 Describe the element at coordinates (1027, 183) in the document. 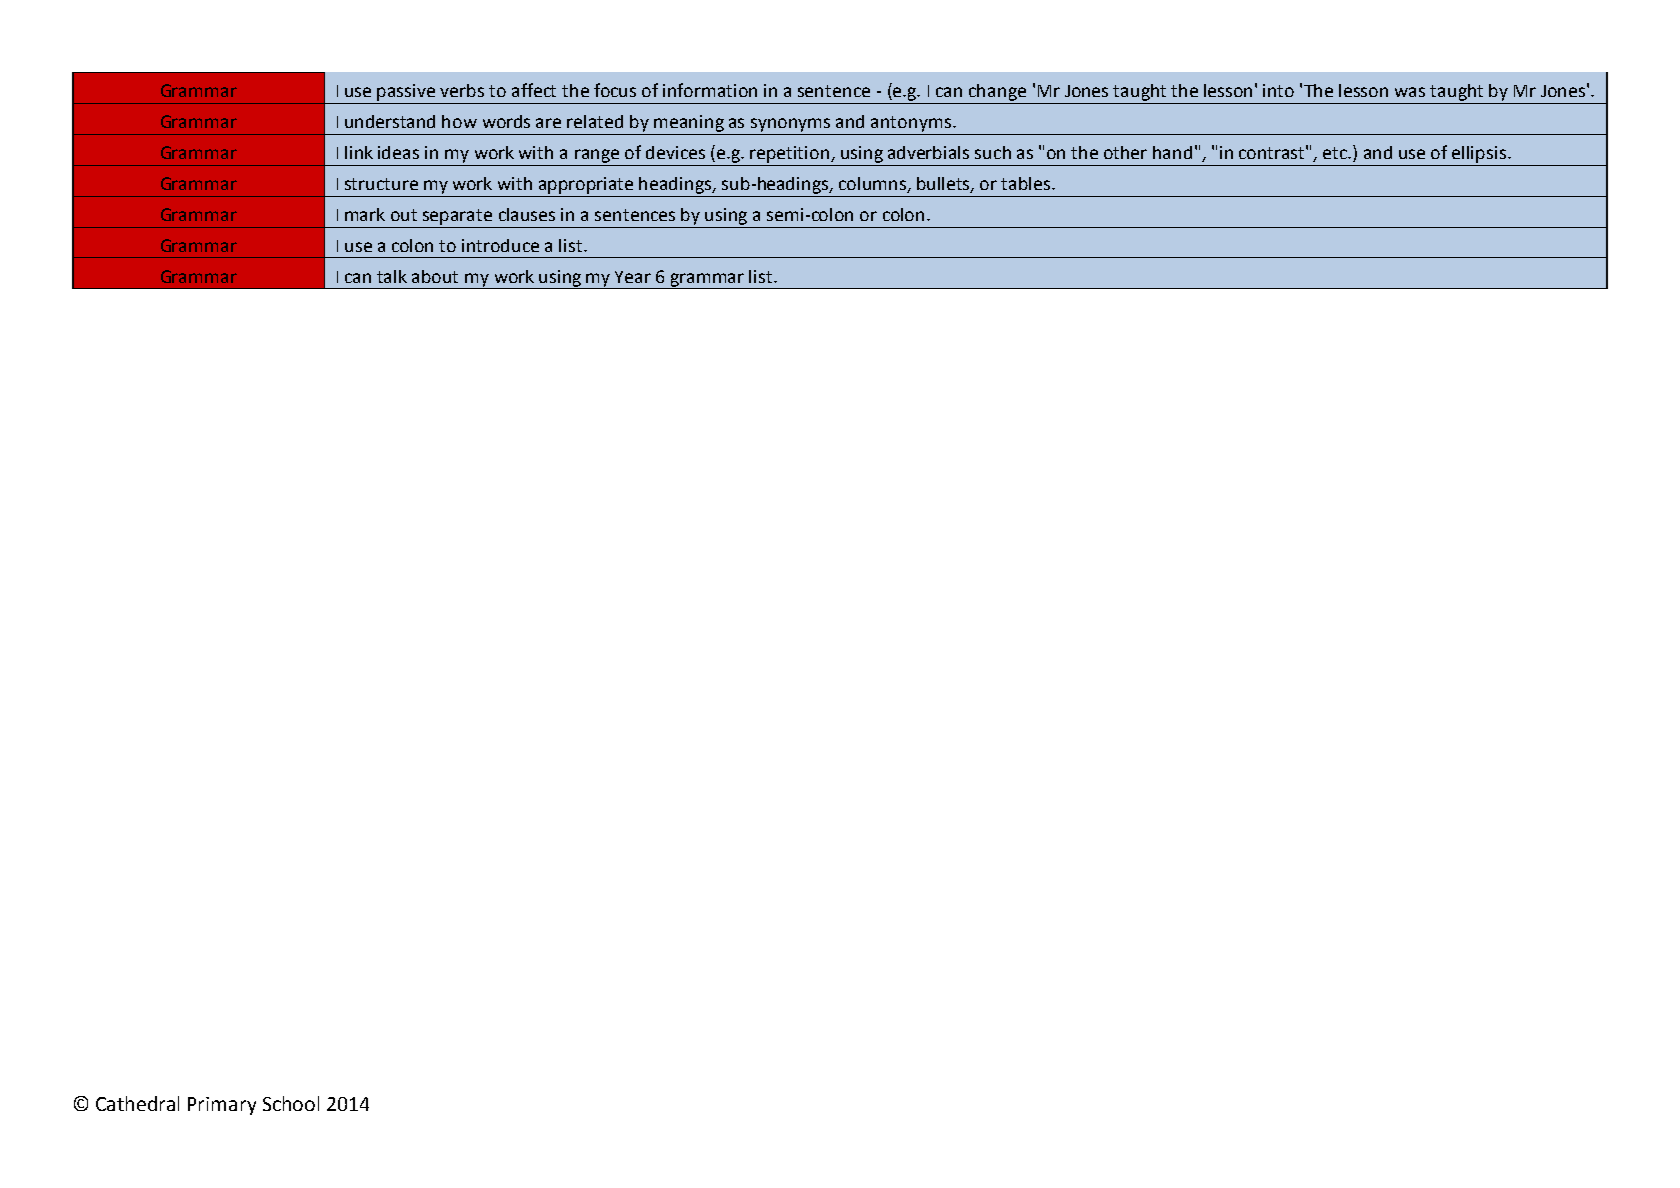

I see `tables` at that location.
